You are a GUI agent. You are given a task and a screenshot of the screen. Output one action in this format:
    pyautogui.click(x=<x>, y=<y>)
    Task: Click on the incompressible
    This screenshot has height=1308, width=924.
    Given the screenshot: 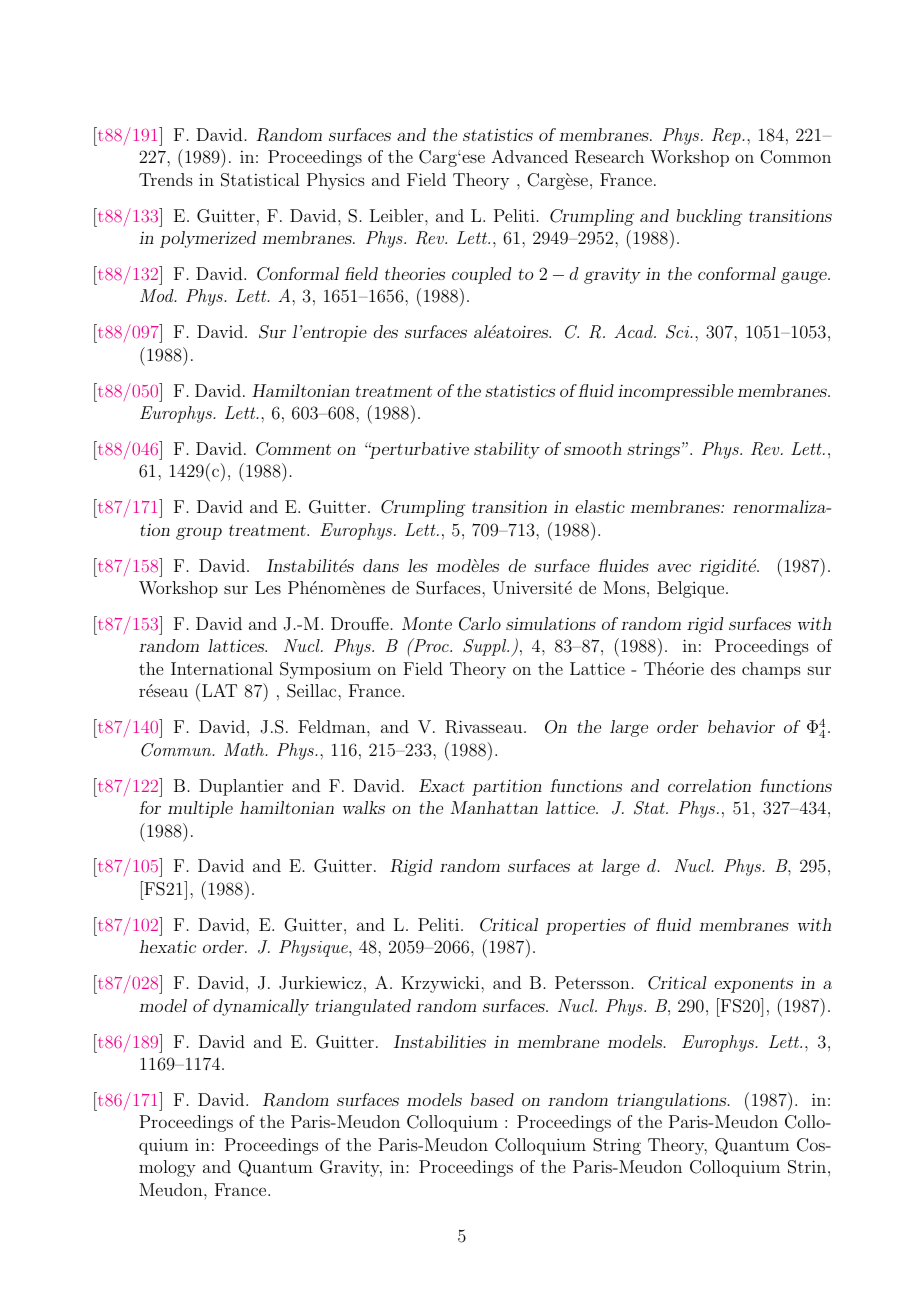 What is the action you would take?
    pyautogui.click(x=675, y=392)
